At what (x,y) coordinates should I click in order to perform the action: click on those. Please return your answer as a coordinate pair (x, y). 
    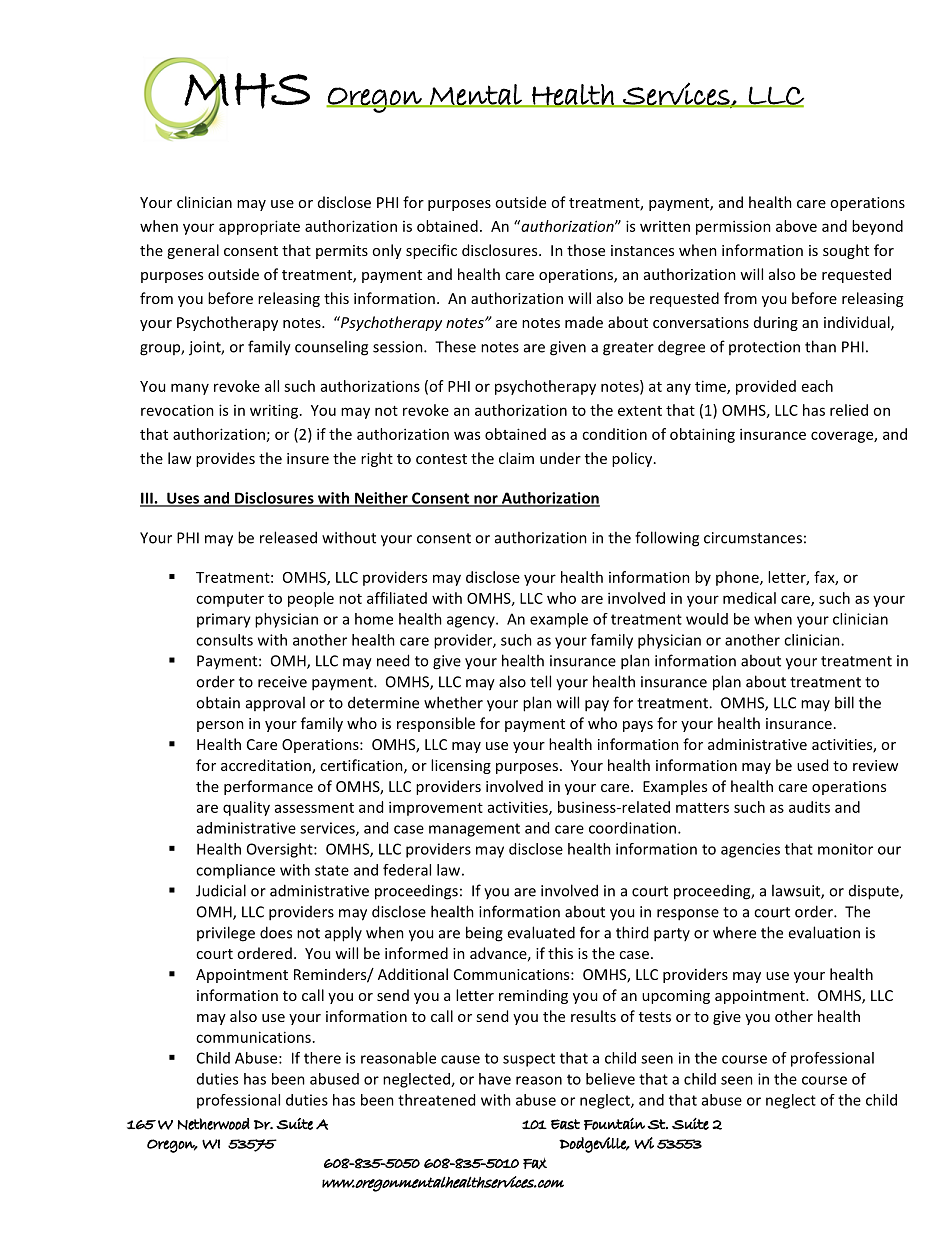
    Looking at the image, I should click on (586, 250).
